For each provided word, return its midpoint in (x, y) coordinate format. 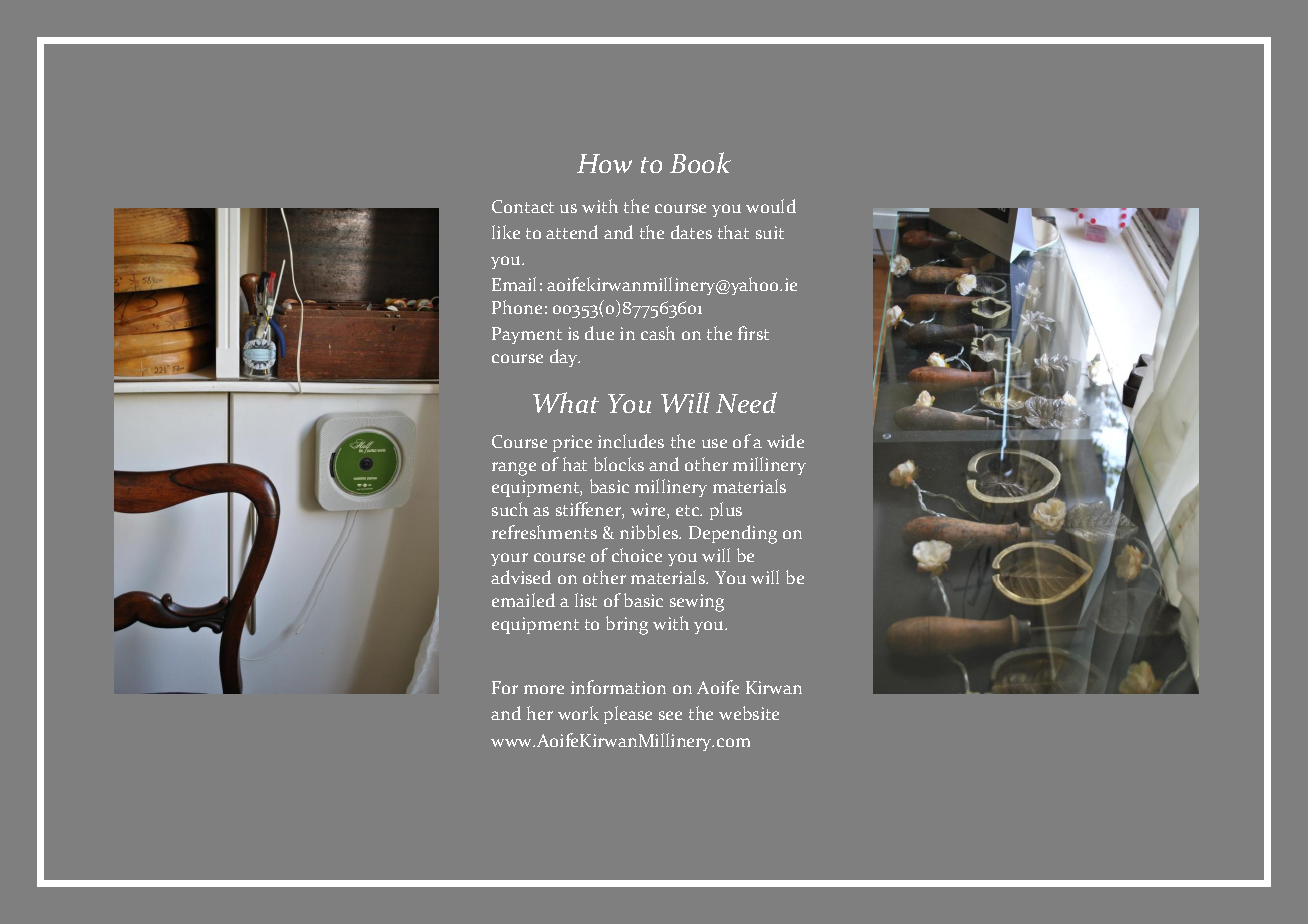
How (604, 163)
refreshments (544, 532)
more (544, 689)
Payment (527, 335)
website (749, 713)
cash (658, 333)
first (753, 333)
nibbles (650, 532)
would (771, 206)
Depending (733, 534)
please (628, 715)
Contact (523, 206)
